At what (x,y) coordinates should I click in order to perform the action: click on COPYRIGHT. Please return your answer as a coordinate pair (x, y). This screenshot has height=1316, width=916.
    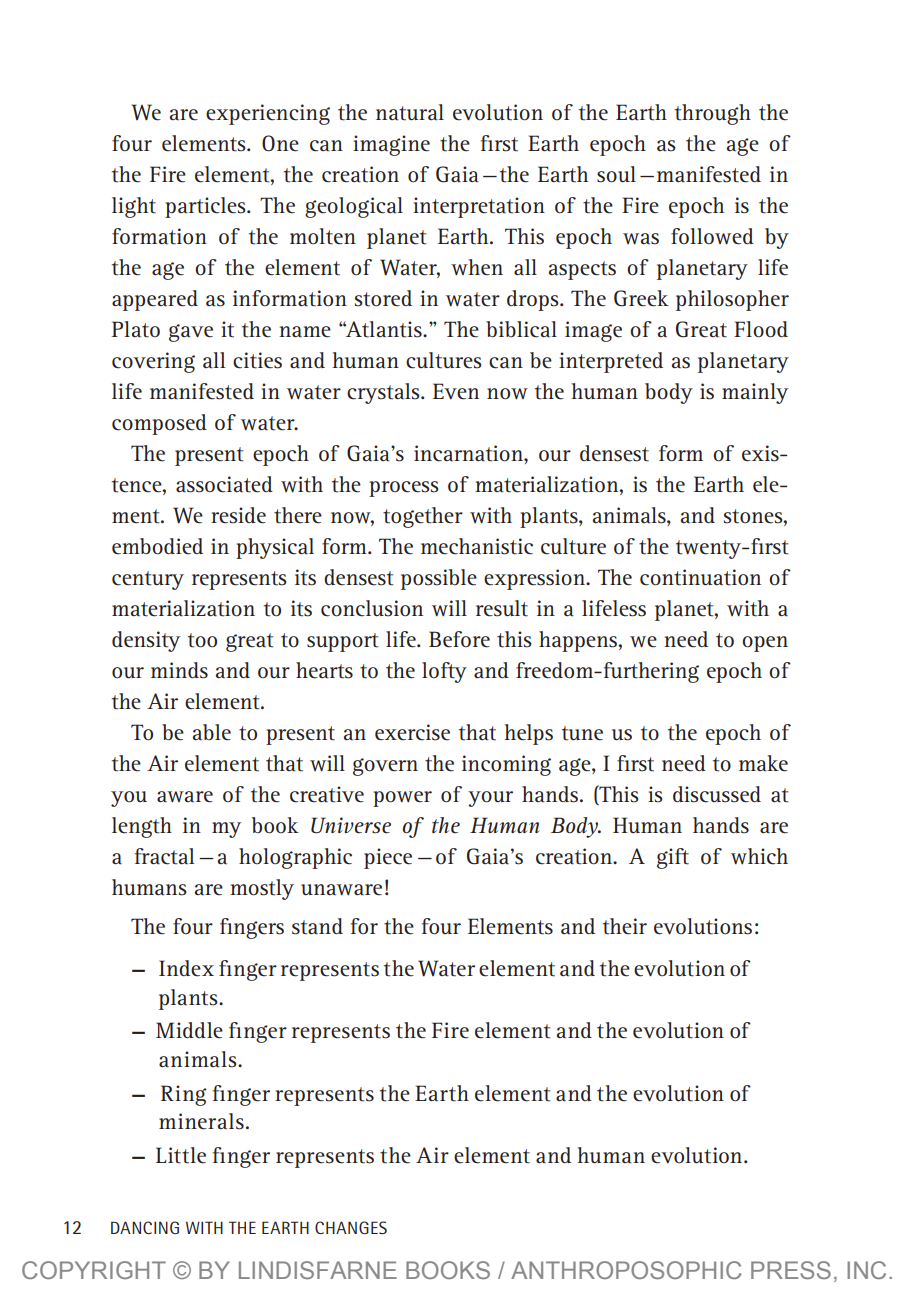
    Looking at the image, I should click on (94, 1270).
